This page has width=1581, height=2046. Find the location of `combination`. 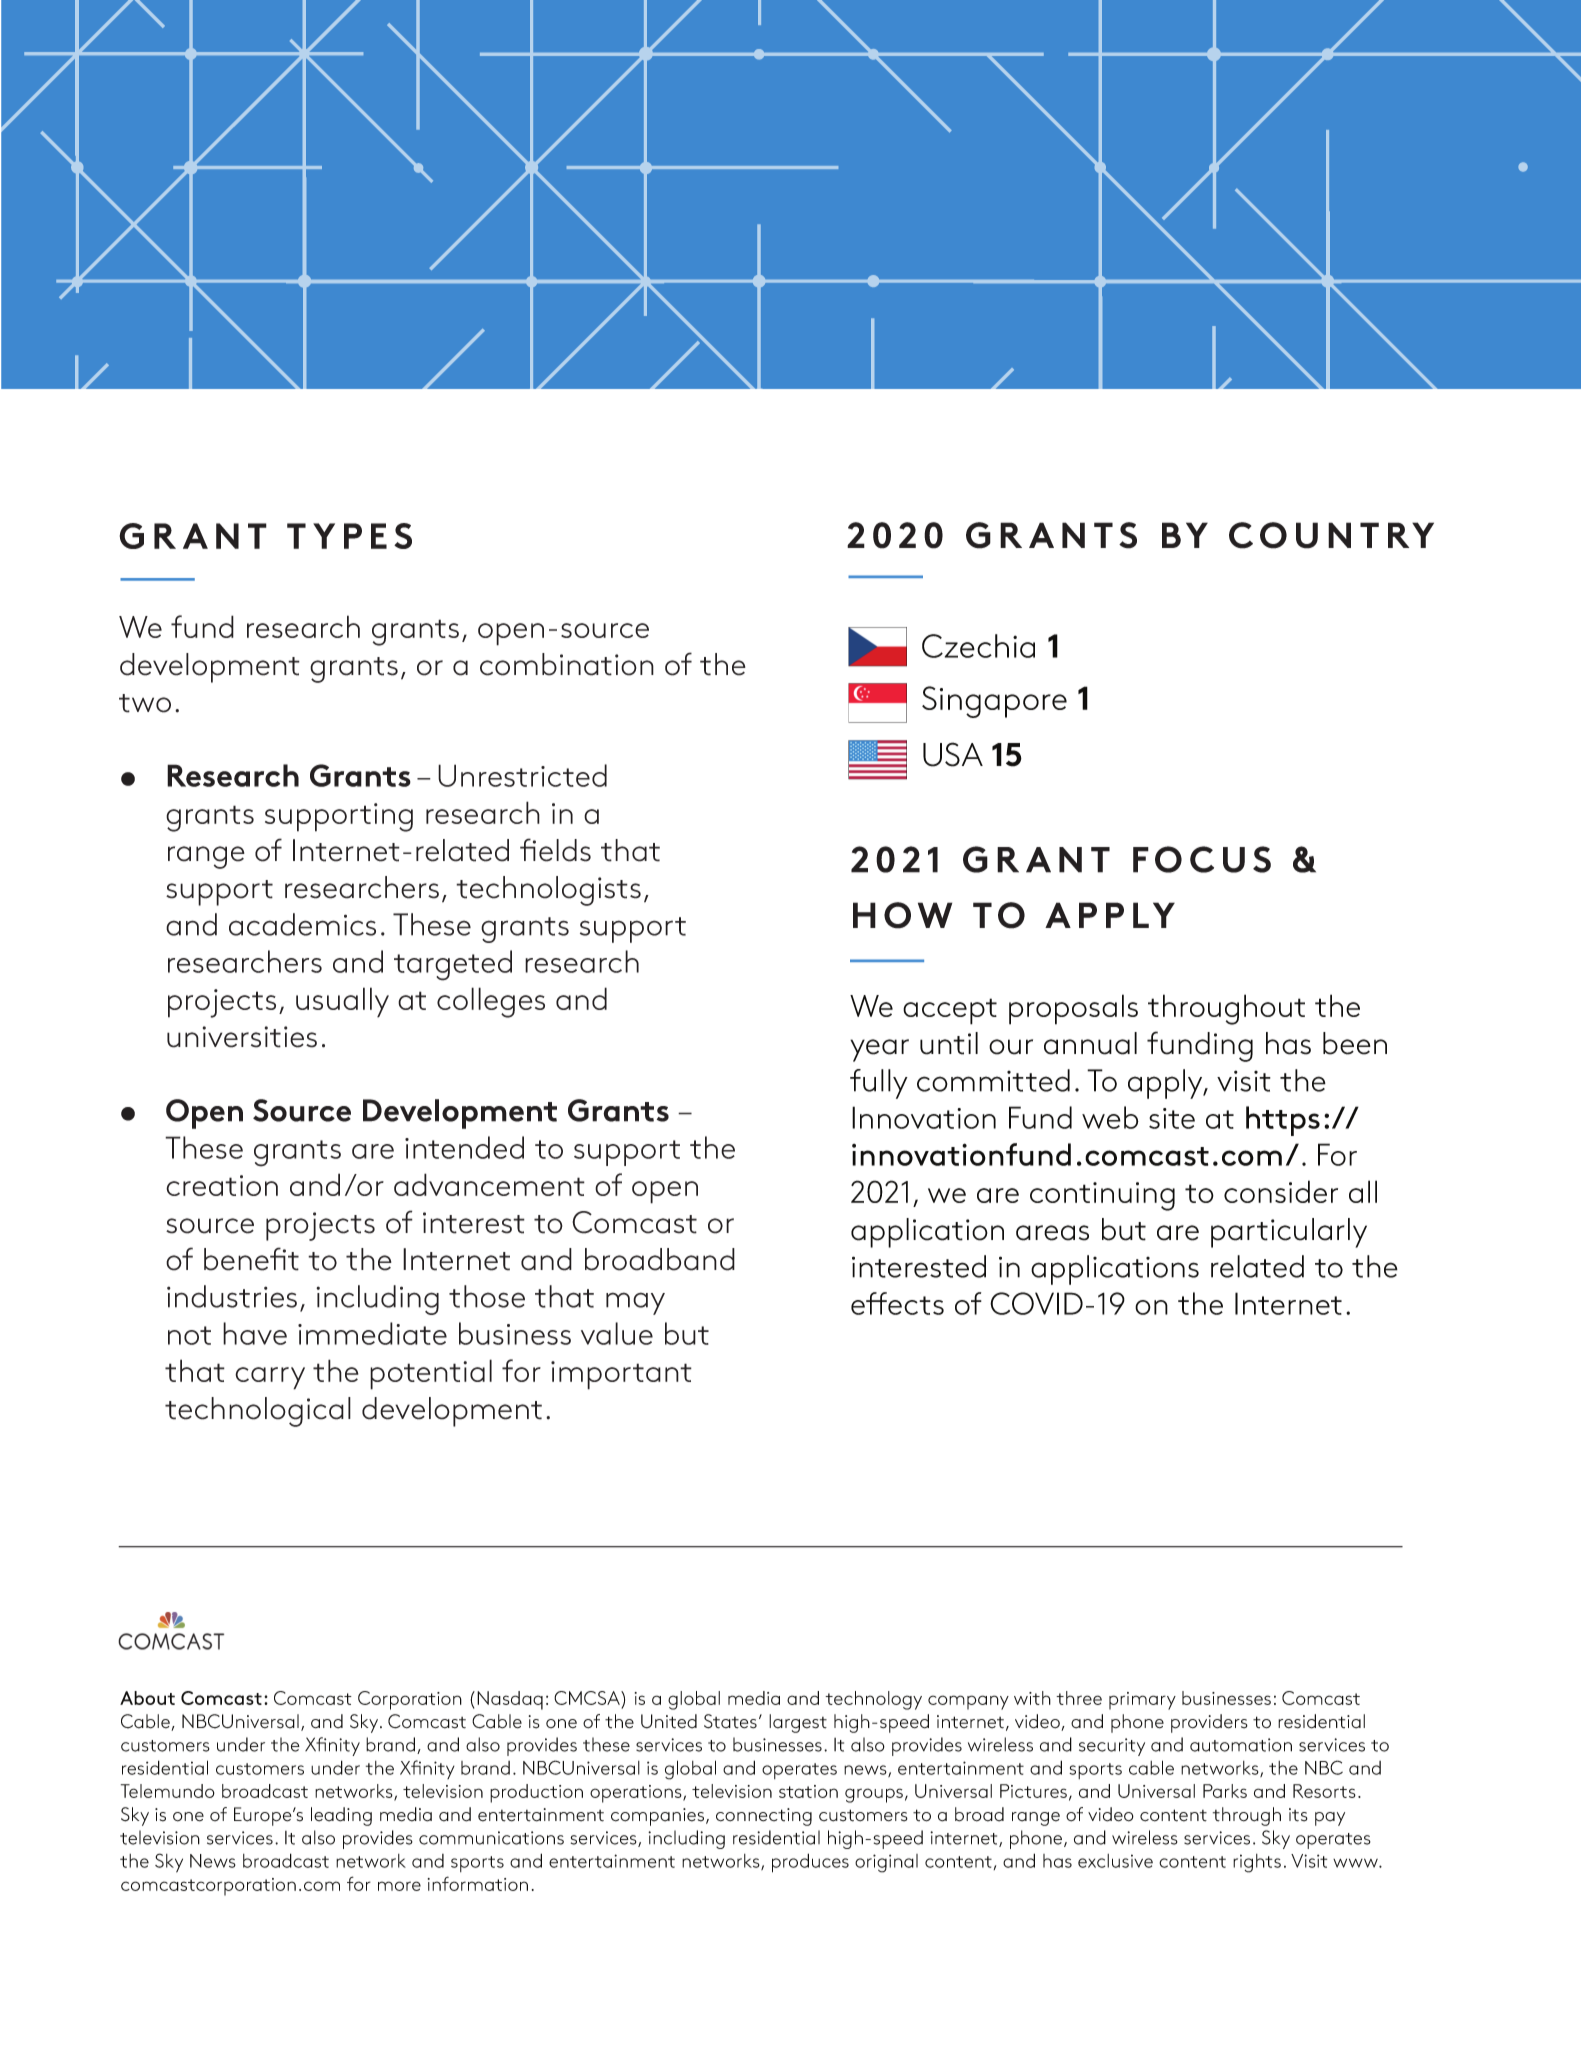

combination is located at coordinates (567, 664).
